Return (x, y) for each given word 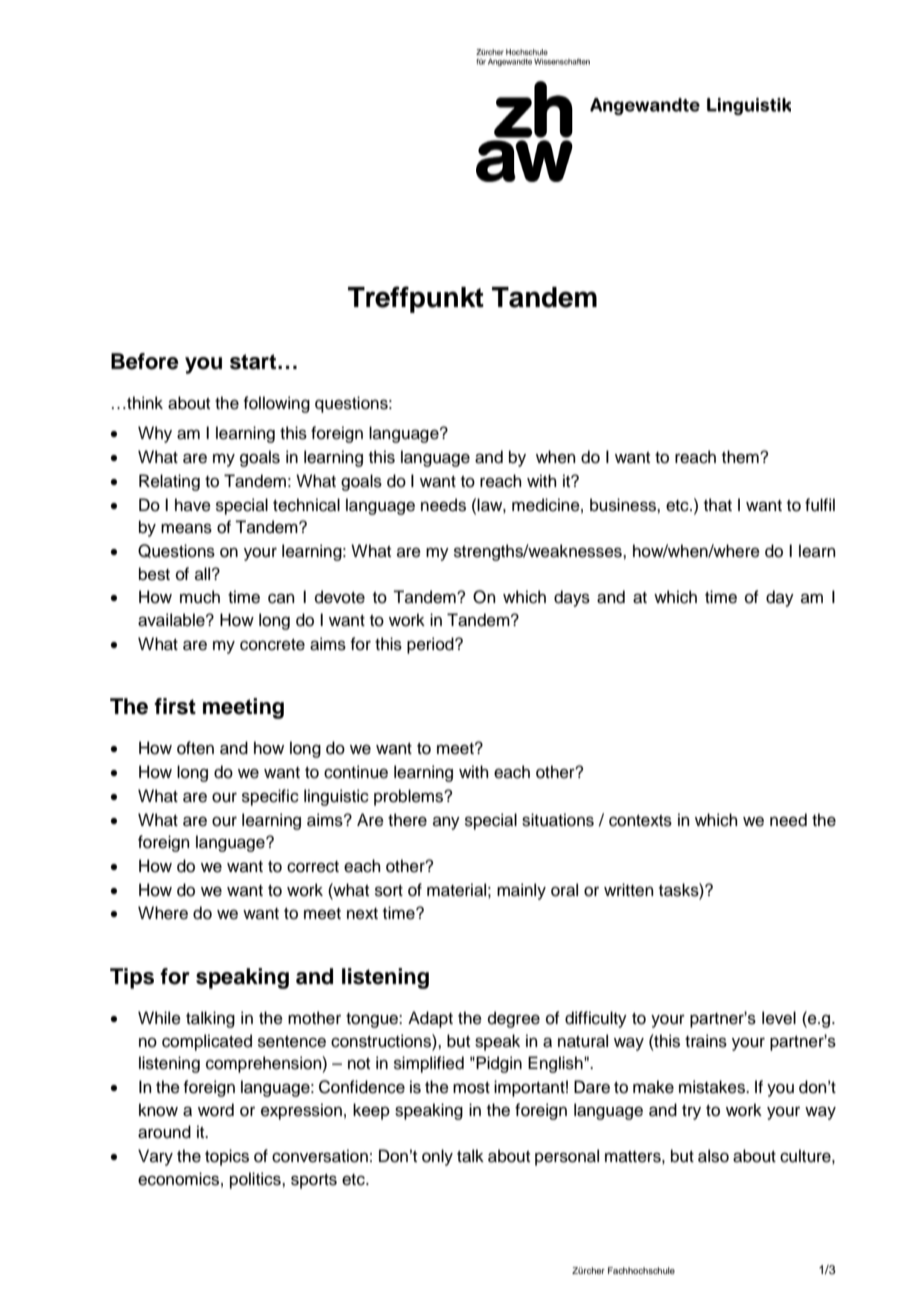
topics (227, 1157)
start (254, 362)
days (572, 598)
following (276, 404)
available (172, 620)
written (629, 890)
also (713, 1156)
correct (313, 867)
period (431, 645)
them (741, 457)
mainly (521, 891)
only (437, 1157)
